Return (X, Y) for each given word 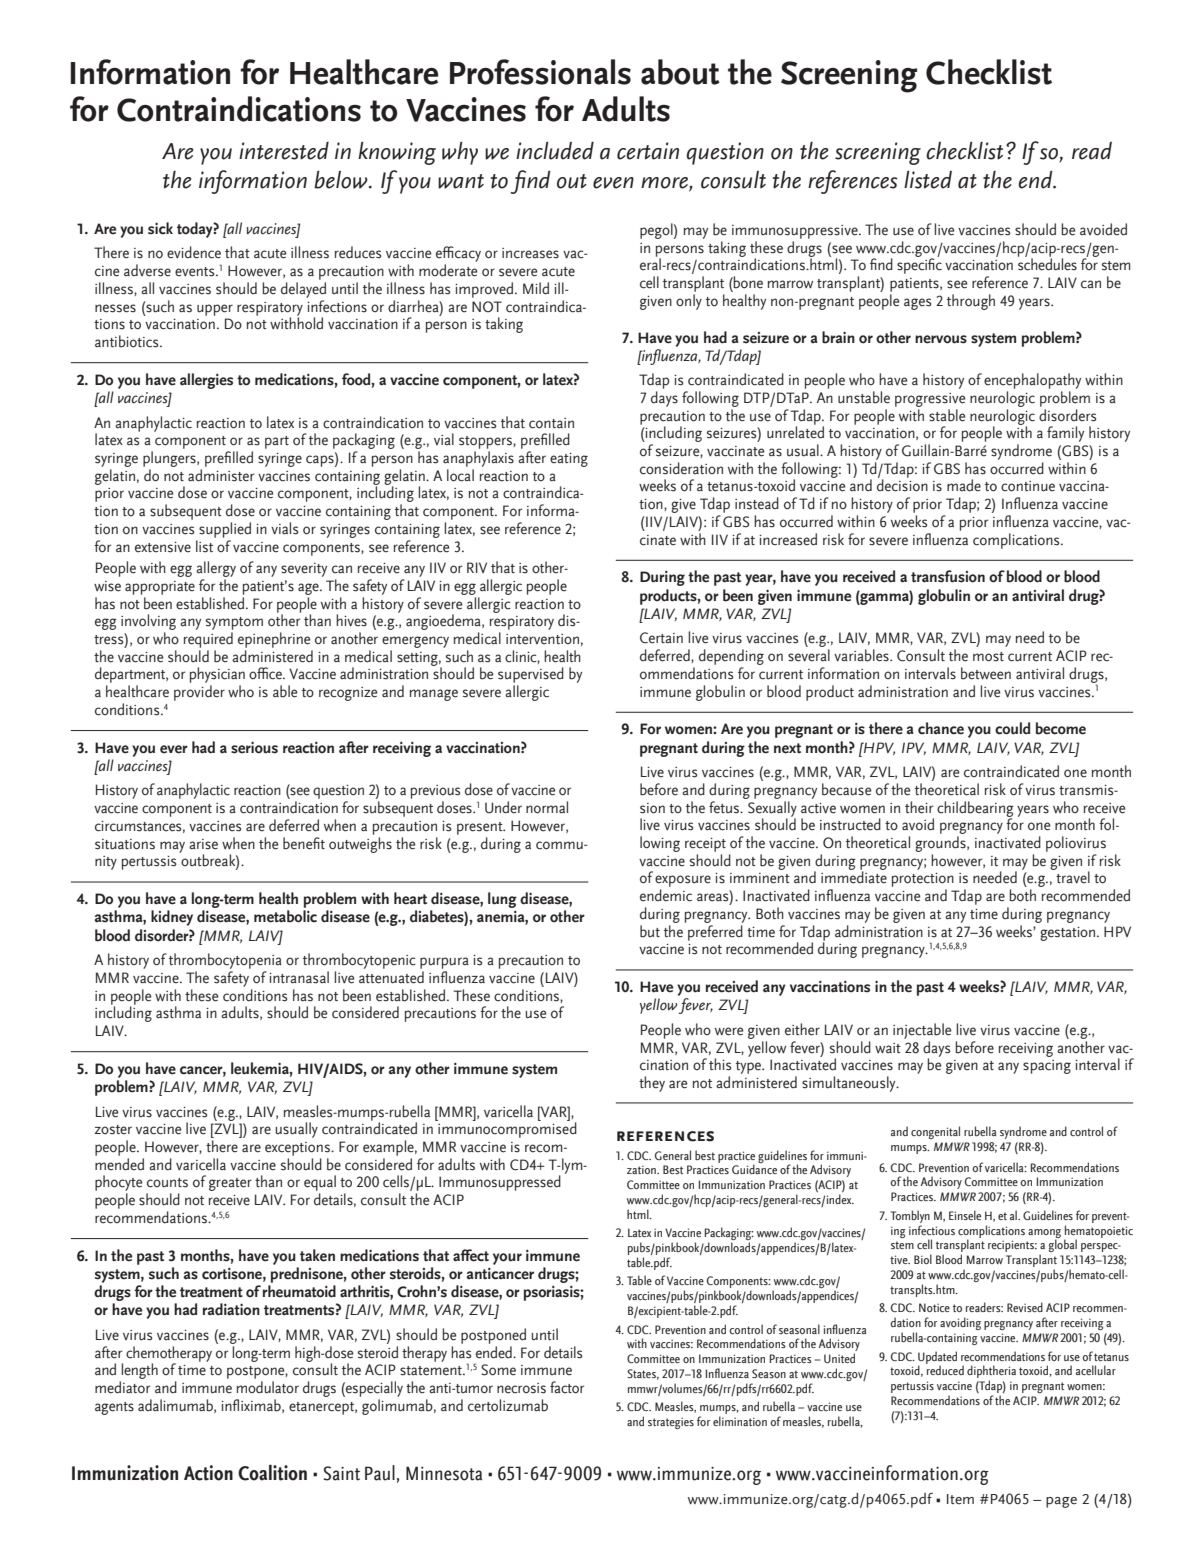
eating (569, 460)
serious (254, 747)
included (555, 150)
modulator (268, 1387)
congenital (935, 1132)
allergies (206, 381)
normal (547, 807)
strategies (671, 1423)
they (652, 1084)
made (964, 485)
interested (284, 151)
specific (919, 265)
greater (230, 1184)
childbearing (975, 810)
